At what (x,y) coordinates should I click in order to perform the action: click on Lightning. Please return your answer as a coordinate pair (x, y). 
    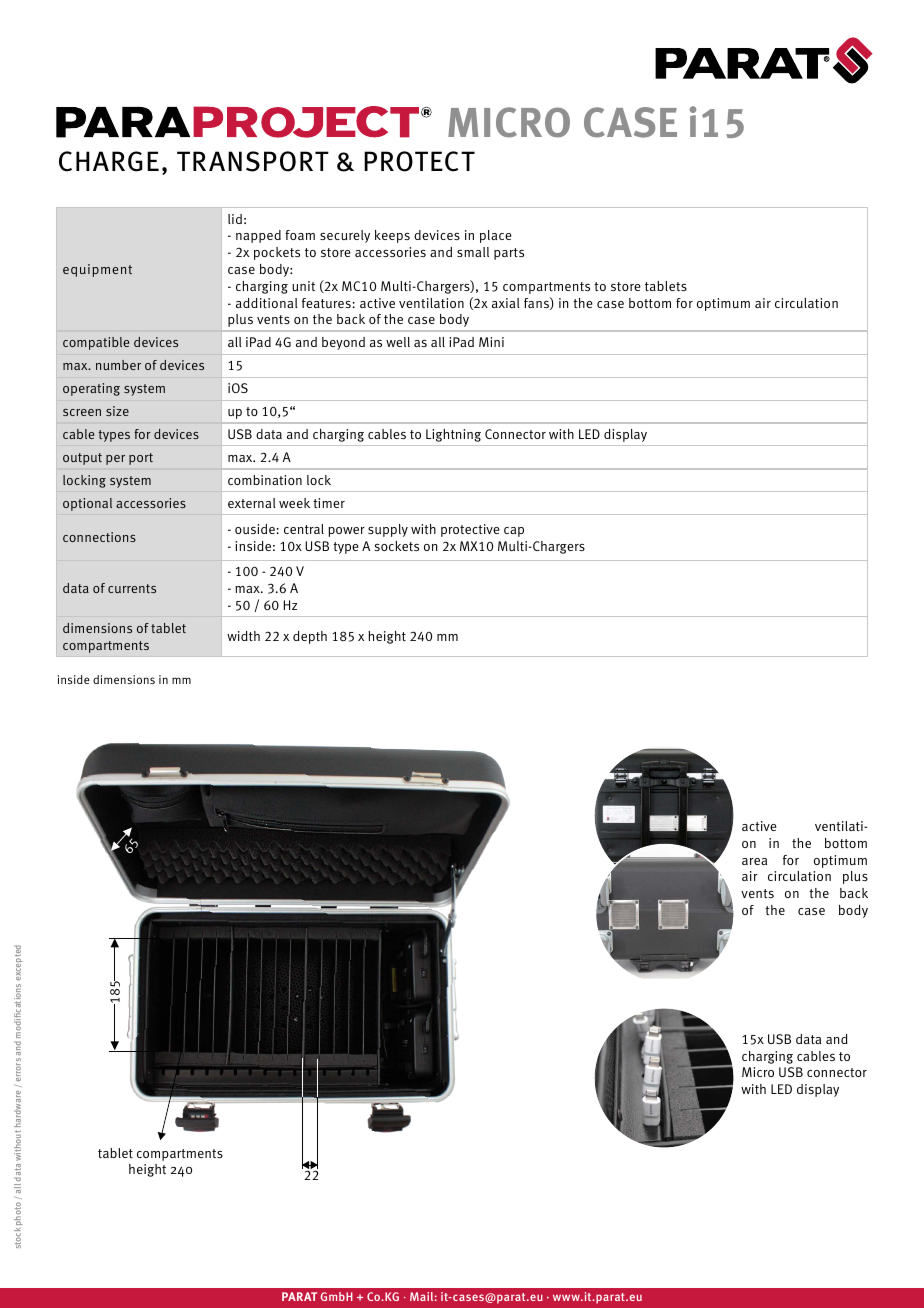
    Looking at the image, I should click on (453, 435).
